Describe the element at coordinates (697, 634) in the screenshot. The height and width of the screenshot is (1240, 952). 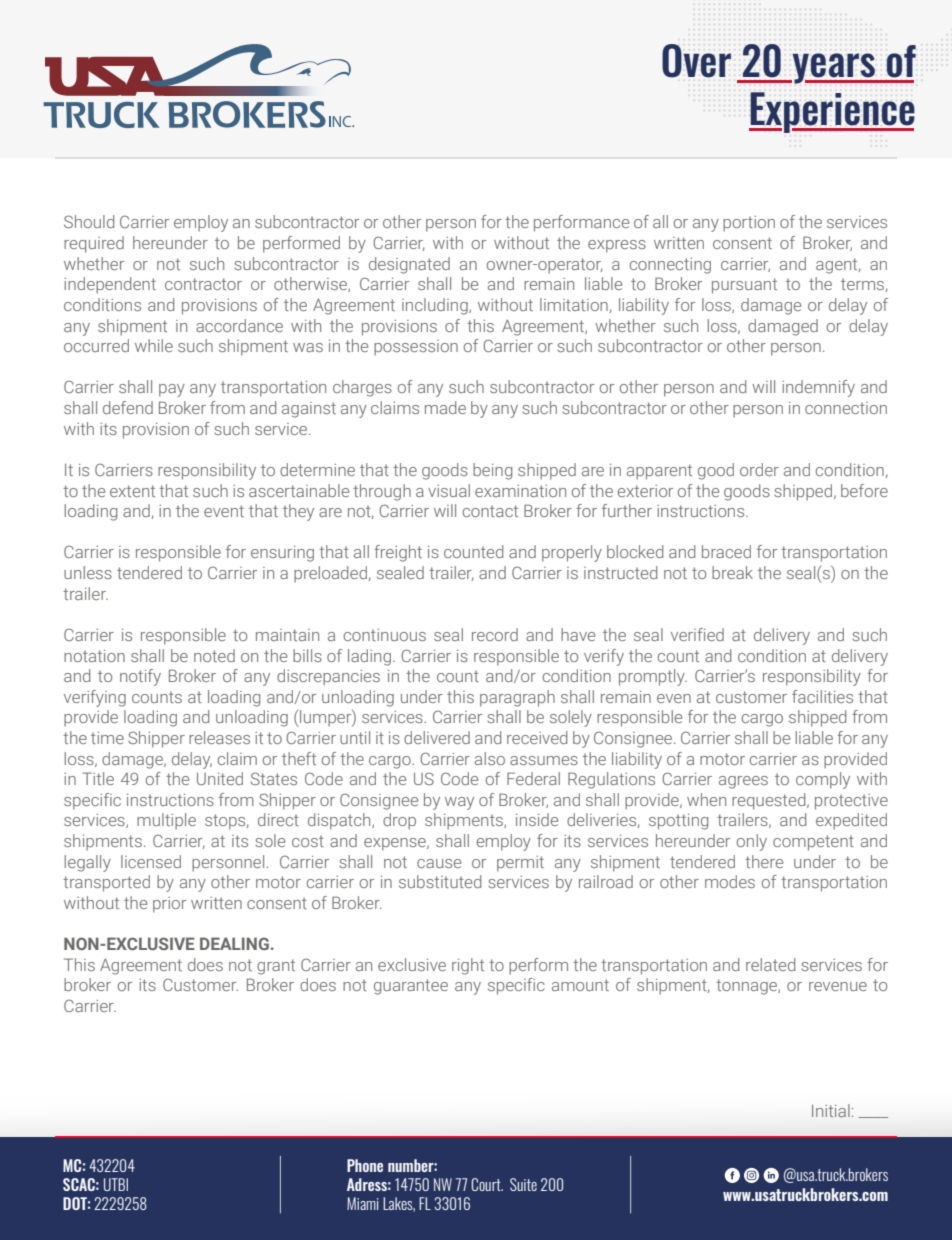
I see `verified` at that location.
